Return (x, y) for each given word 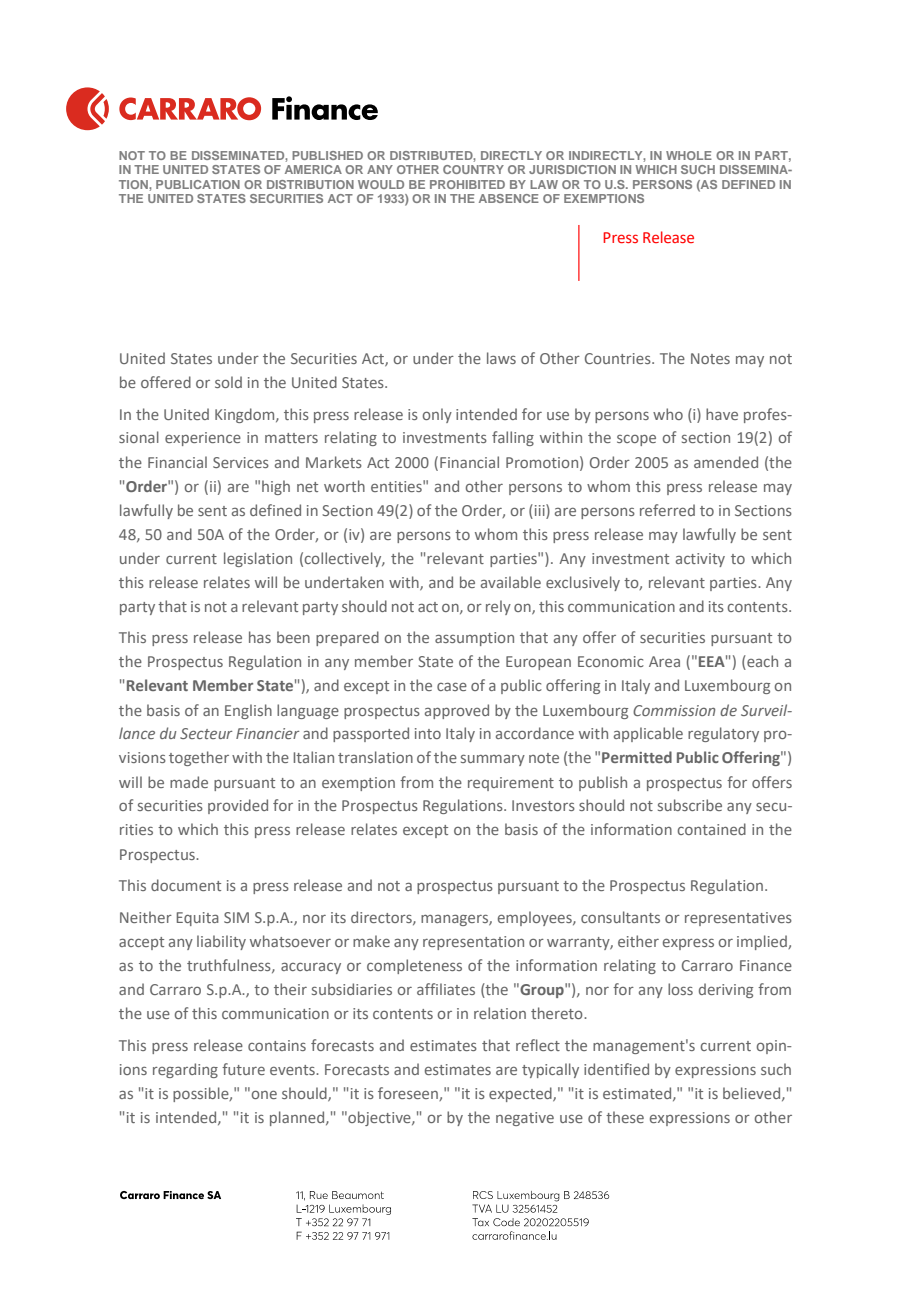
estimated (638, 1094)
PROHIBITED (467, 184)
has (260, 637)
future (243, 1069)
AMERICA (313, 169)
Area (664, 661)
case (452, 687)
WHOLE (689, 155)
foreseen (409, 1094)
